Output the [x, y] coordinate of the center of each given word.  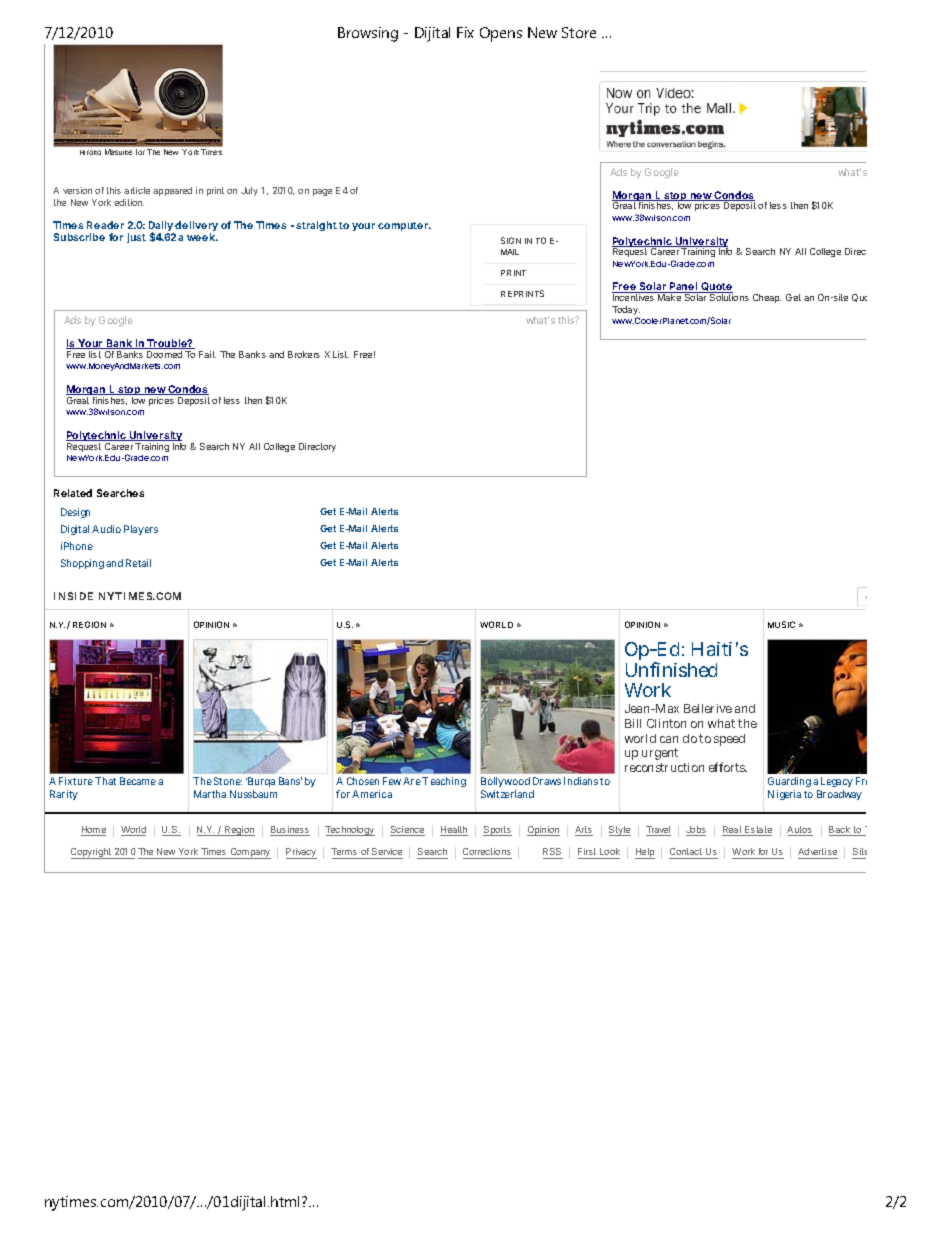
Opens [501, 34]
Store [579, 32]
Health [454, 831]
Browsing [368, 34]
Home [93, 831]
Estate [757, 831]
